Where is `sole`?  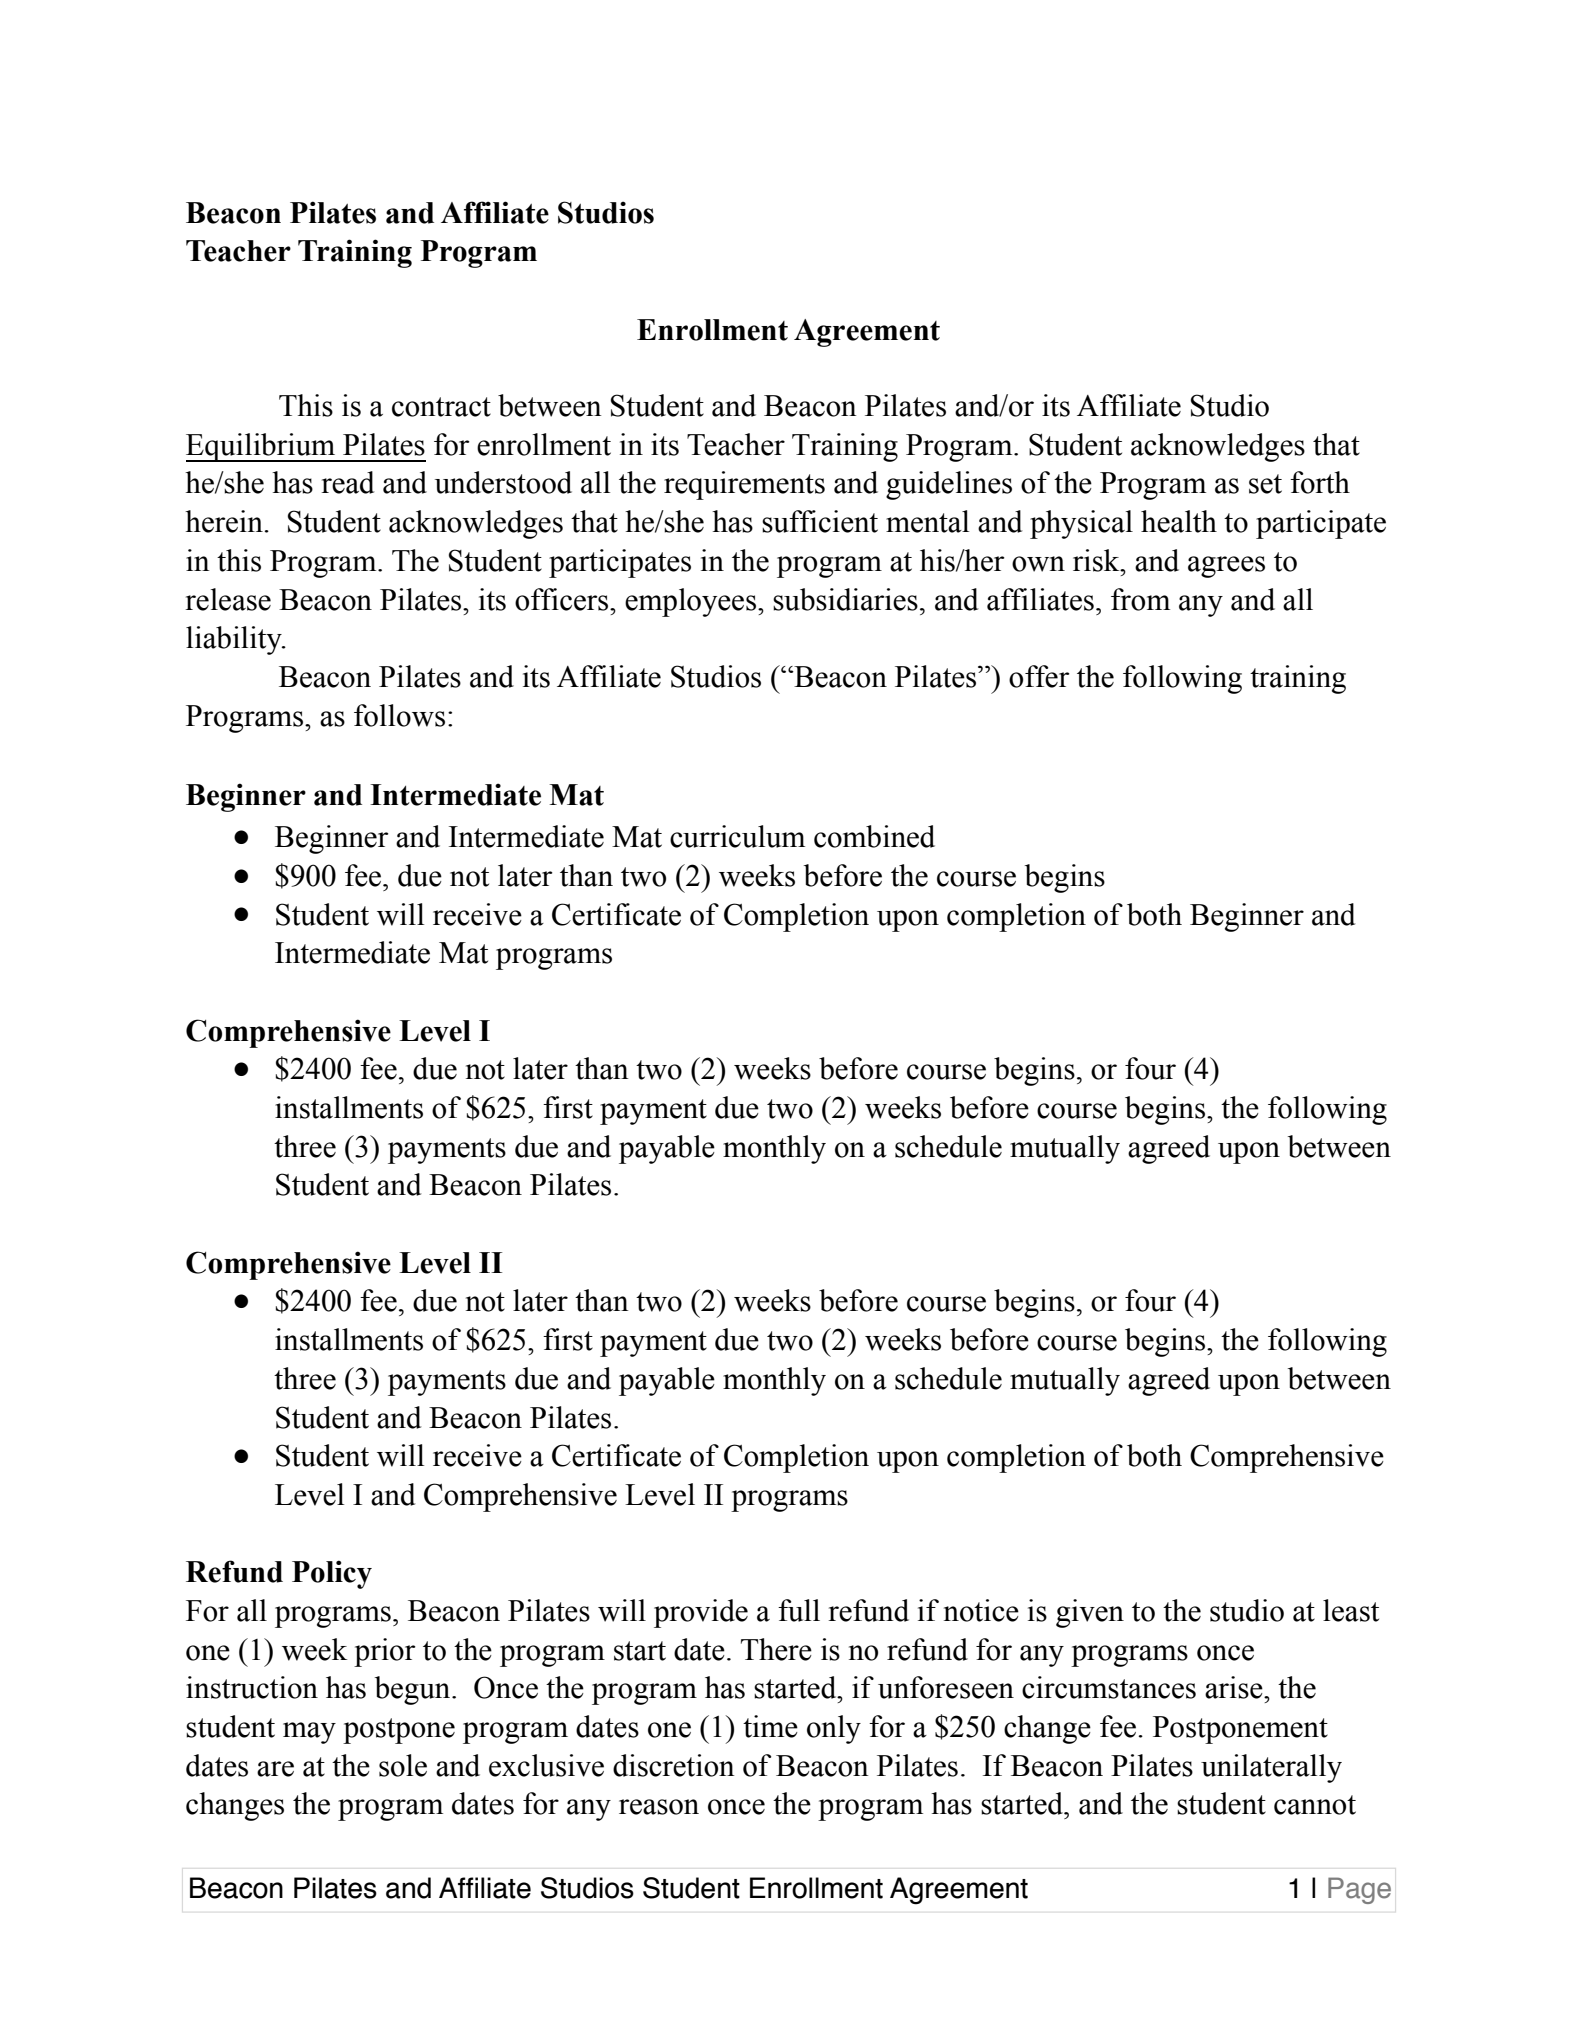
sole is located at coordinates (403, 1765).
